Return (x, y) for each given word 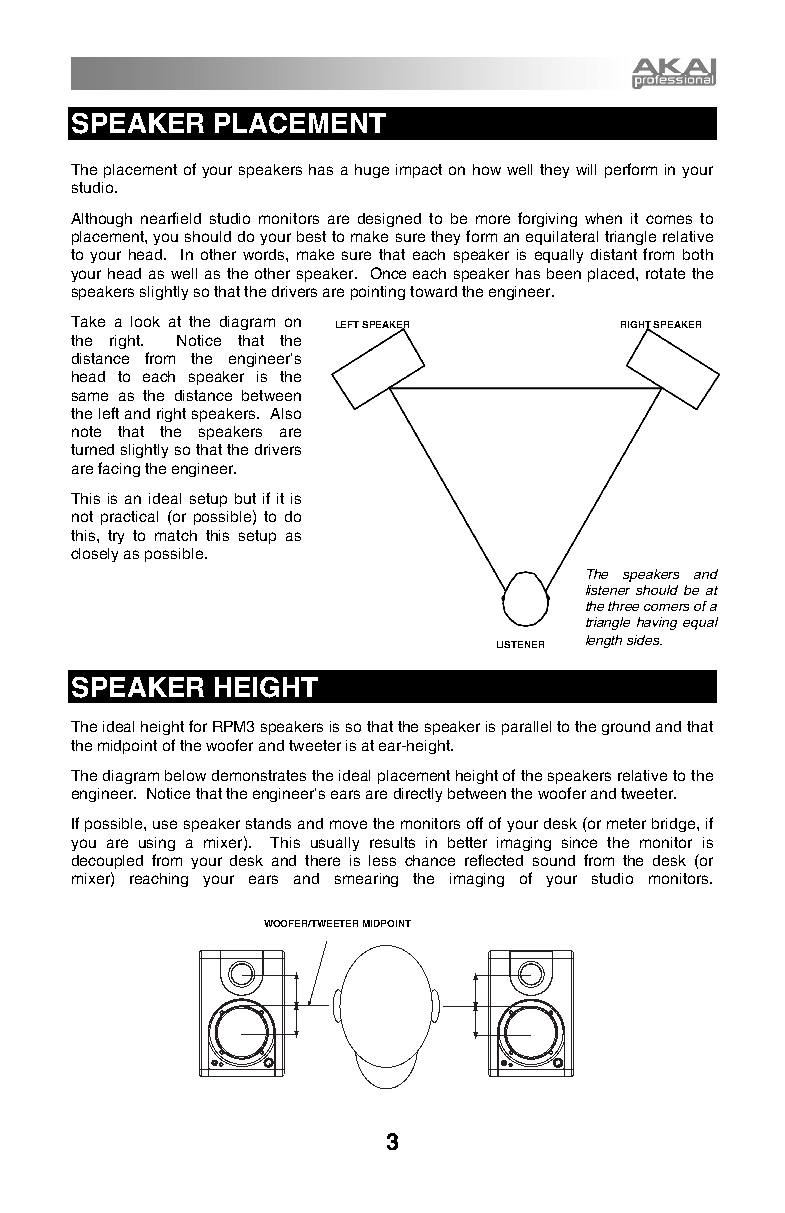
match (176, 535)
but (245, 498)
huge (372, 171)
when (603, 218)
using (157, 844)
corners (666, 607)
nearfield (171, 218)
